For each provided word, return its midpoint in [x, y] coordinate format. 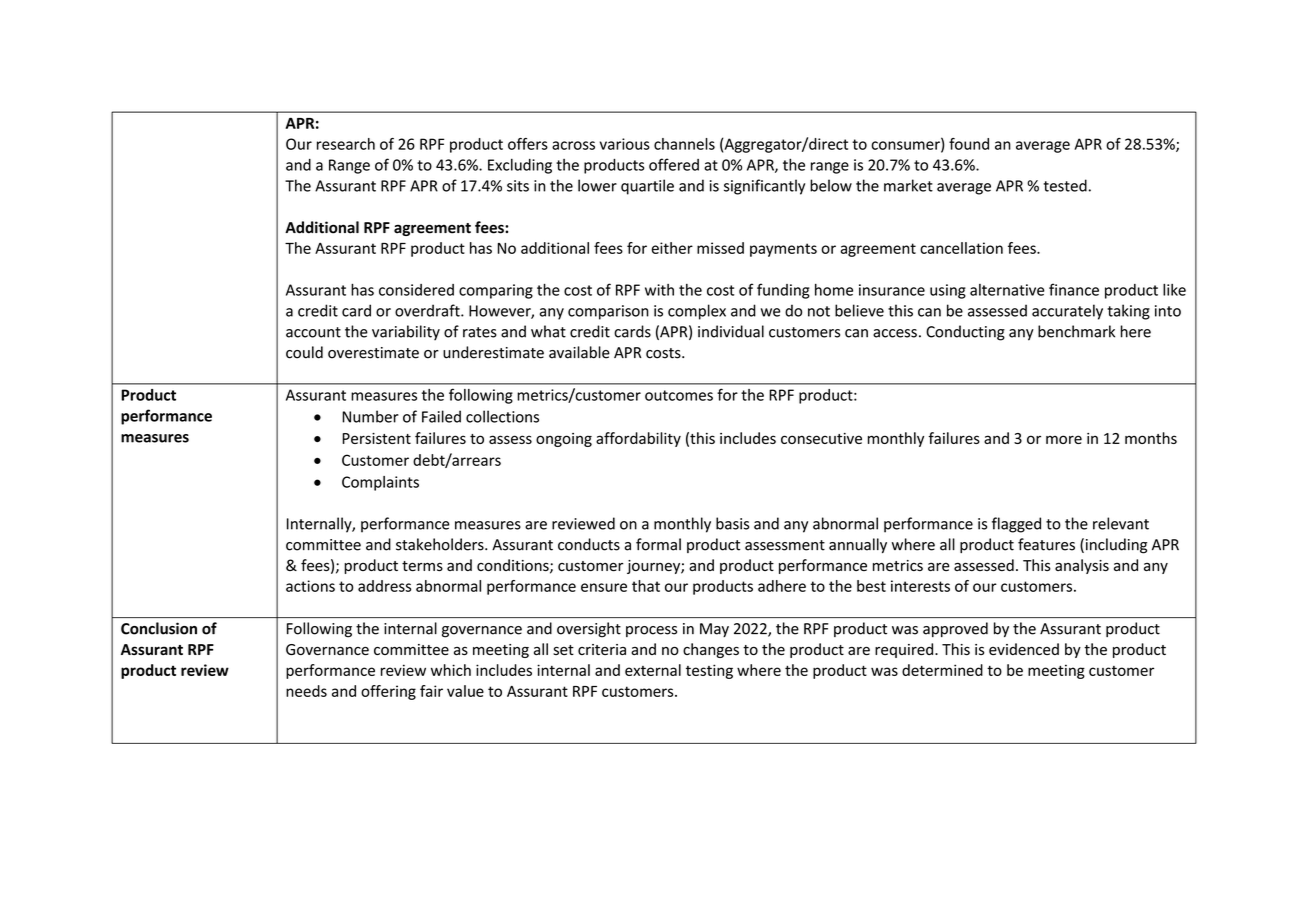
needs [306, 691]
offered [674, 164]
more [1064, 439]
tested [1065, 185]
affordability [638, 439]
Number [370, 416]
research [346, 144]
